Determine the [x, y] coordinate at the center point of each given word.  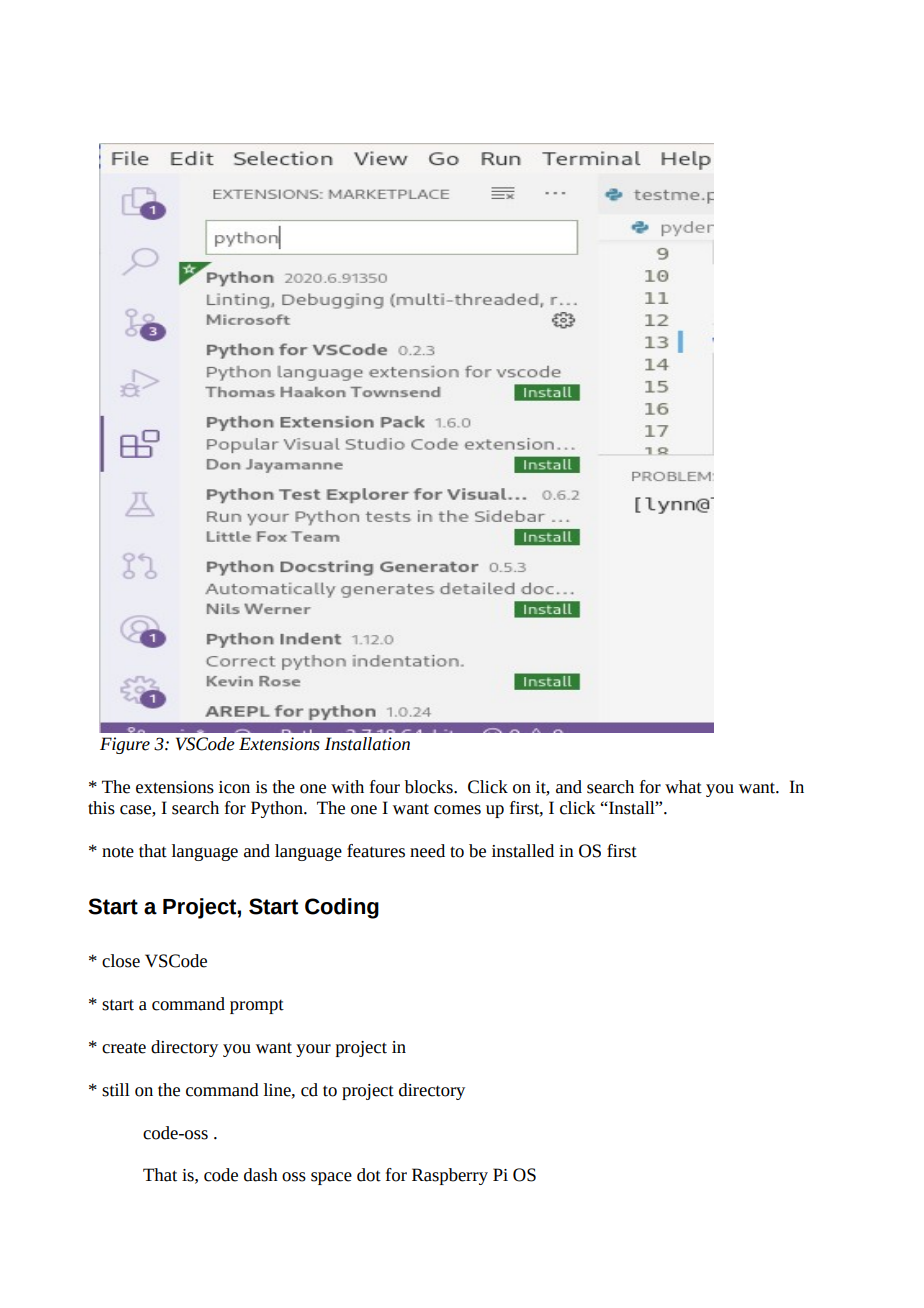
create [124, 1048]
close [121, 961]
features [376, 851]
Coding [342, 908]
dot [369, 1175]
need [427, 851]
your [313, 1050]
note [118, 852]
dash [261, 1175]
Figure [125, 745]
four [385, 787]
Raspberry [450, 1176]
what [683, 787]
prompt [257, 1006]
